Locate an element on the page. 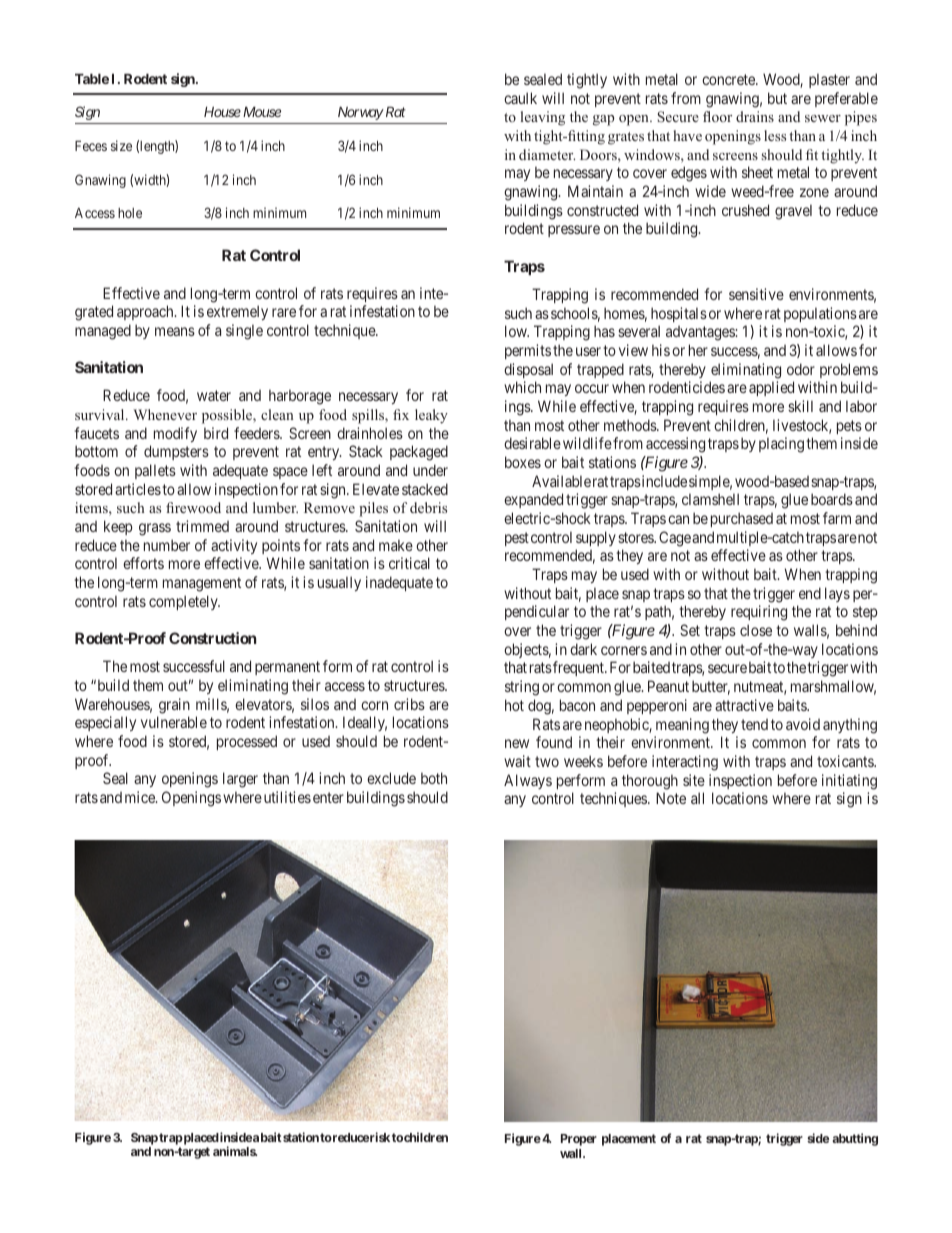 This document has height=1233, width=952. mice is located at coordinates (141, 797).
